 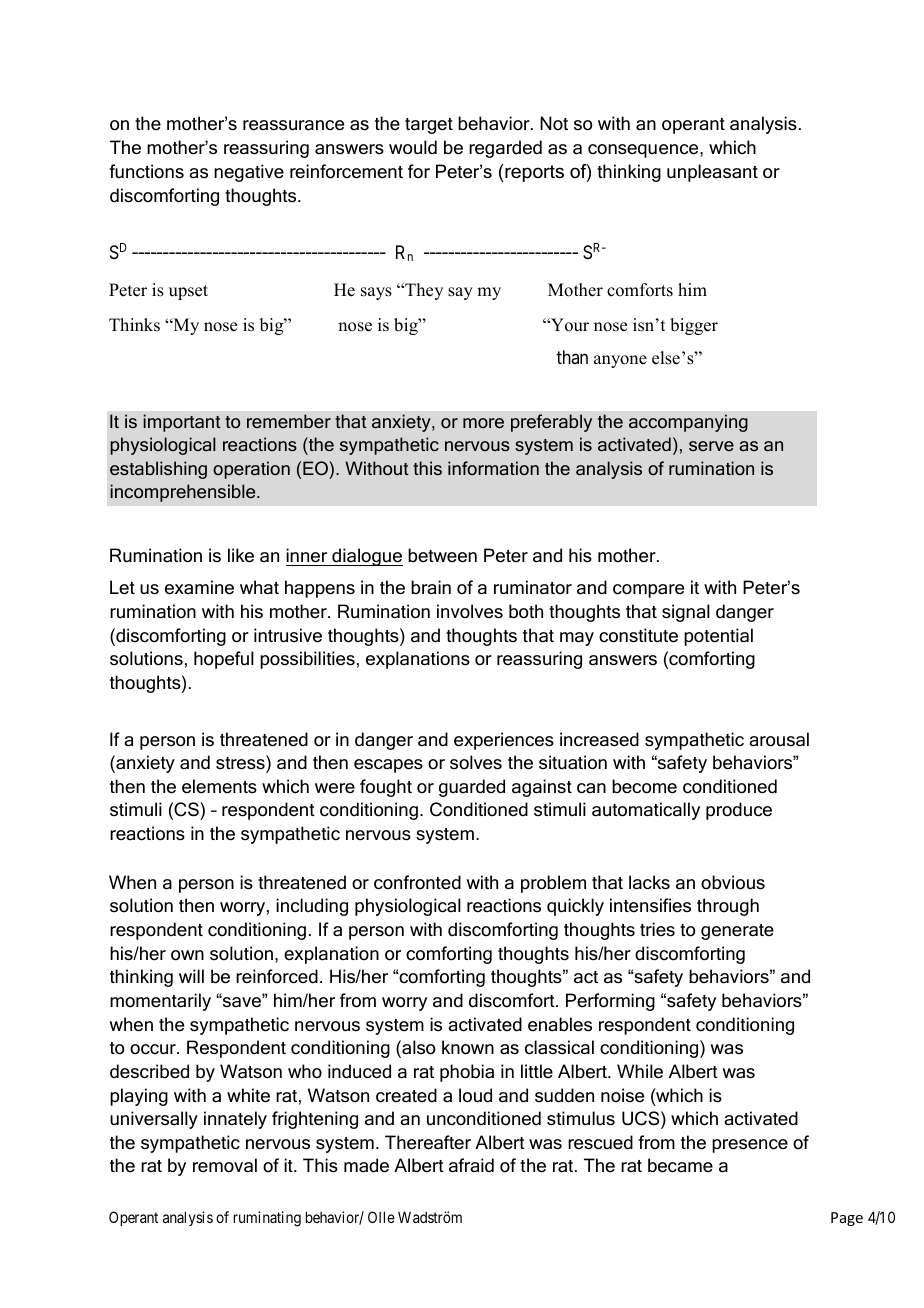 What do you see at coordinates (182, 423) in the screenshot?
I see `important` at bounding box center [182, 423].
